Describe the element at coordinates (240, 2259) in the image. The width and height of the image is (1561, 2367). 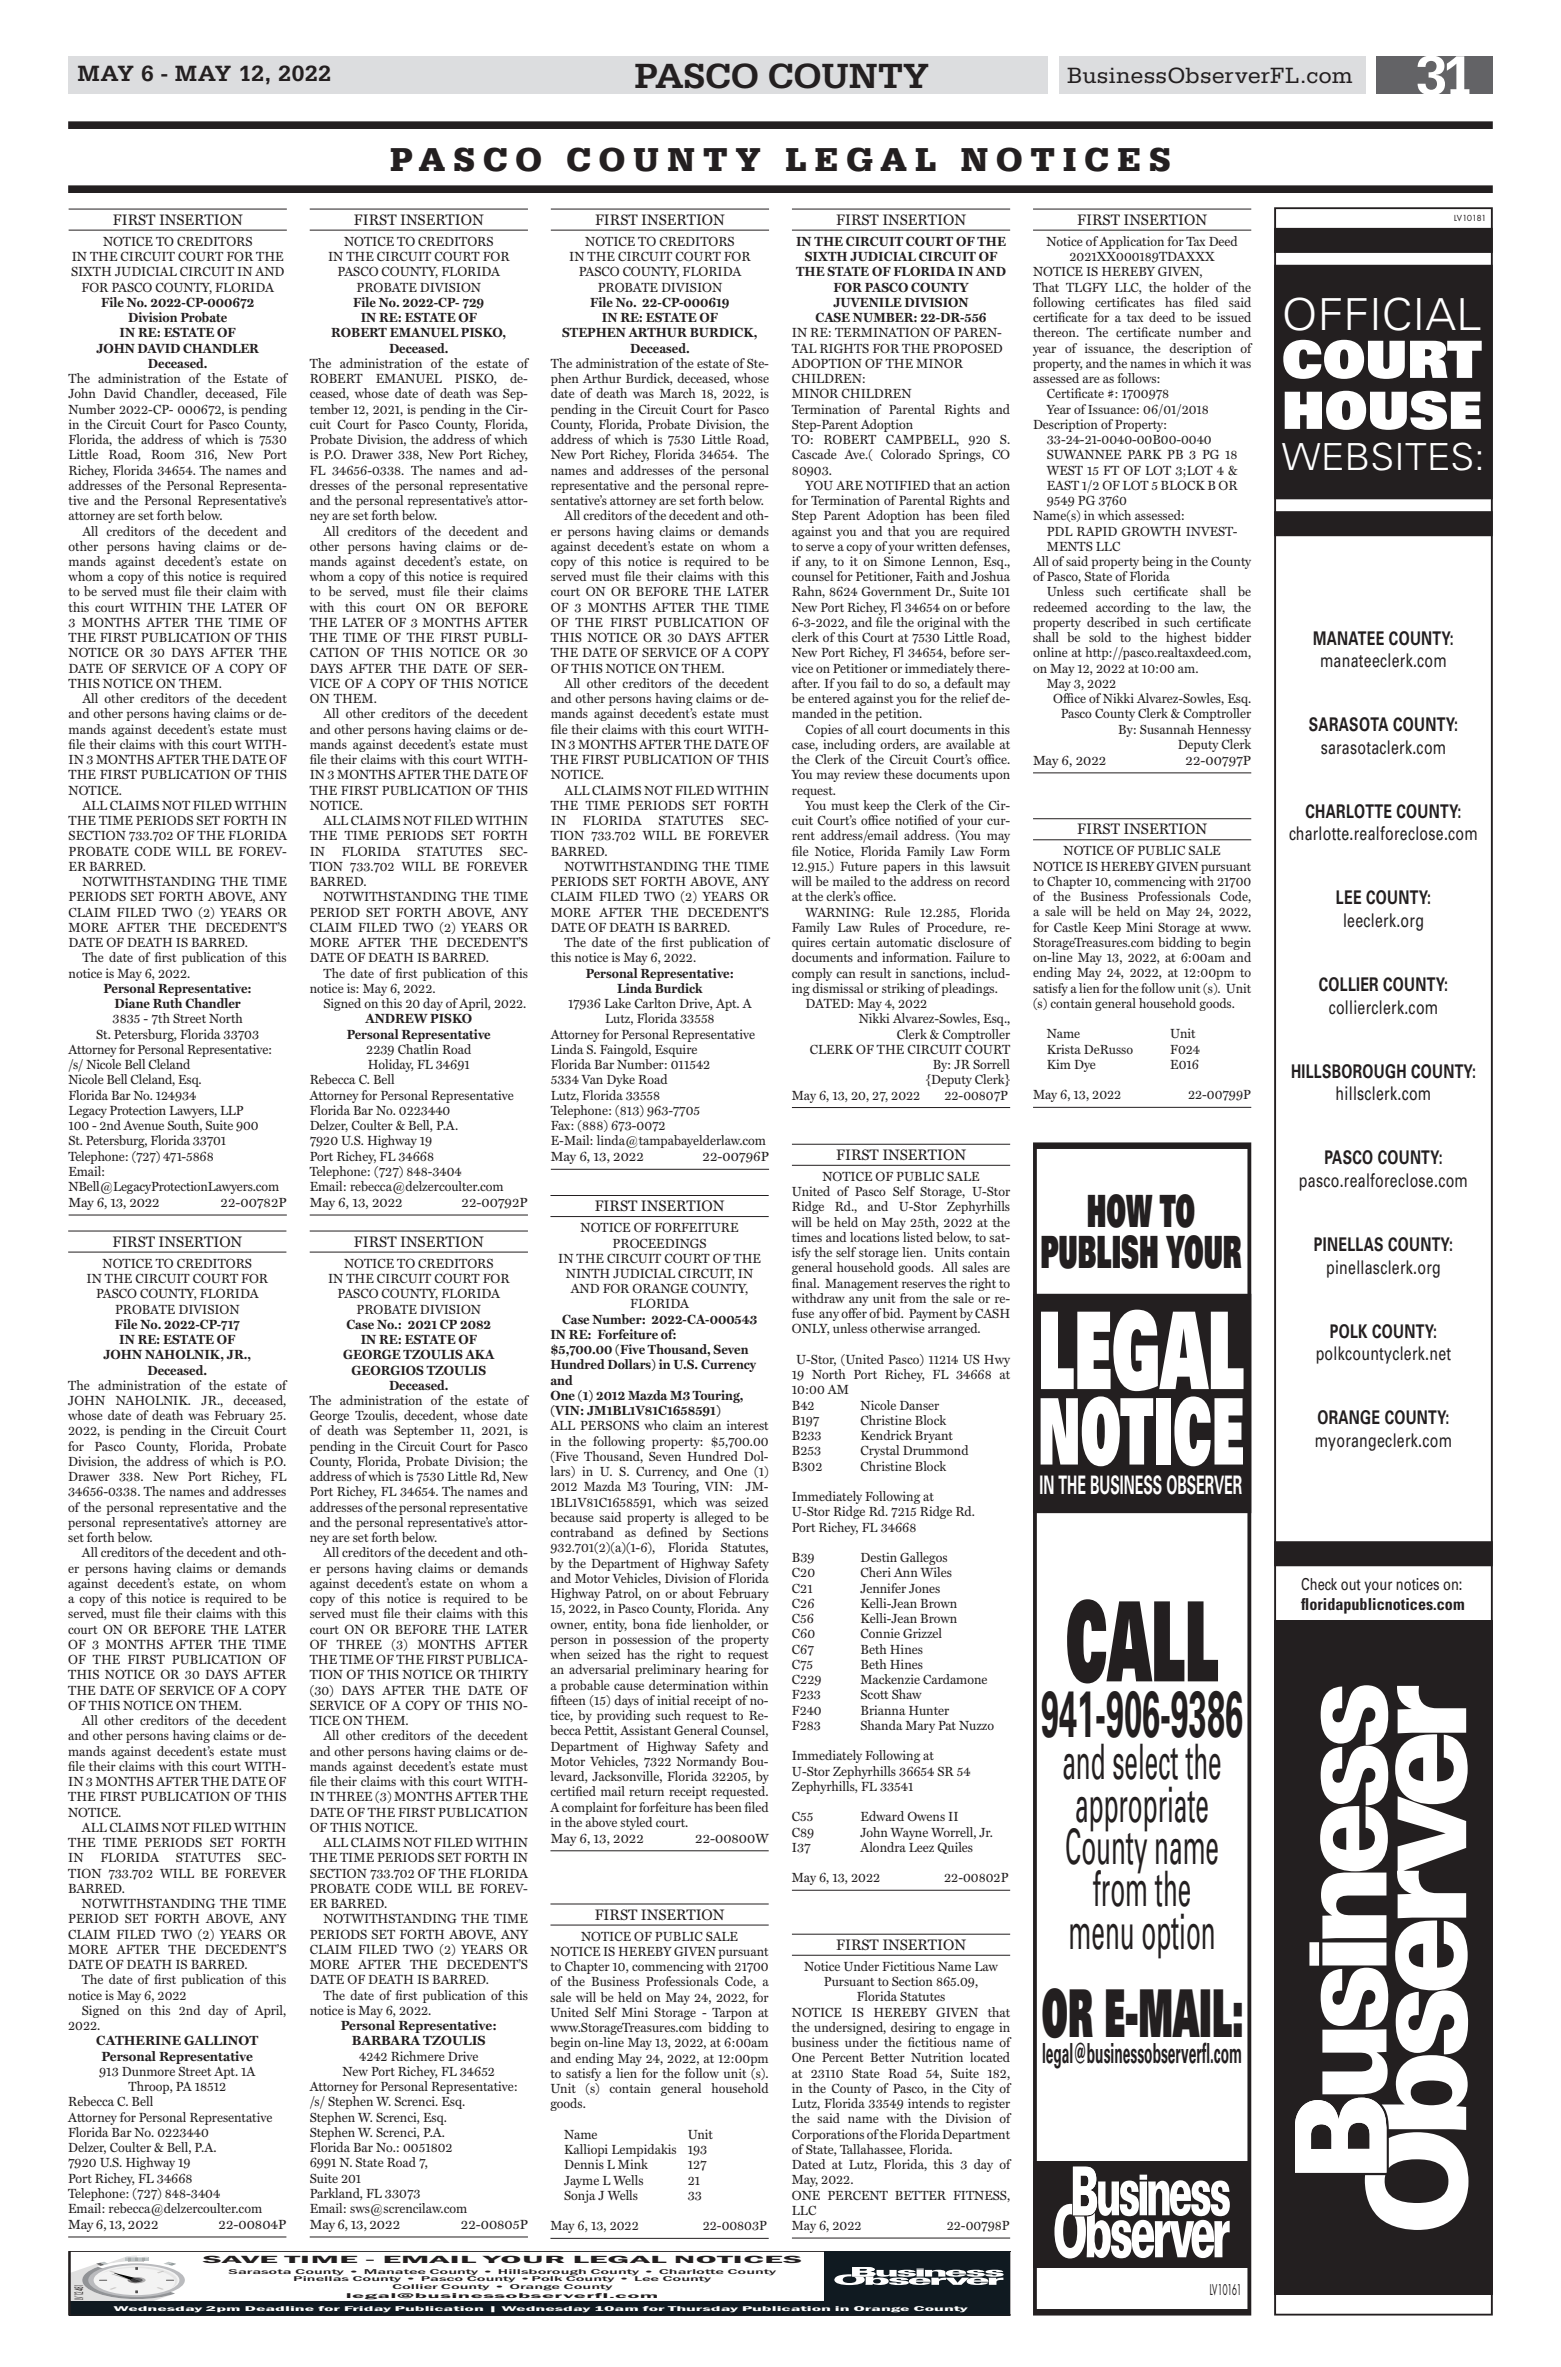
I see `SAVE` at that location.
